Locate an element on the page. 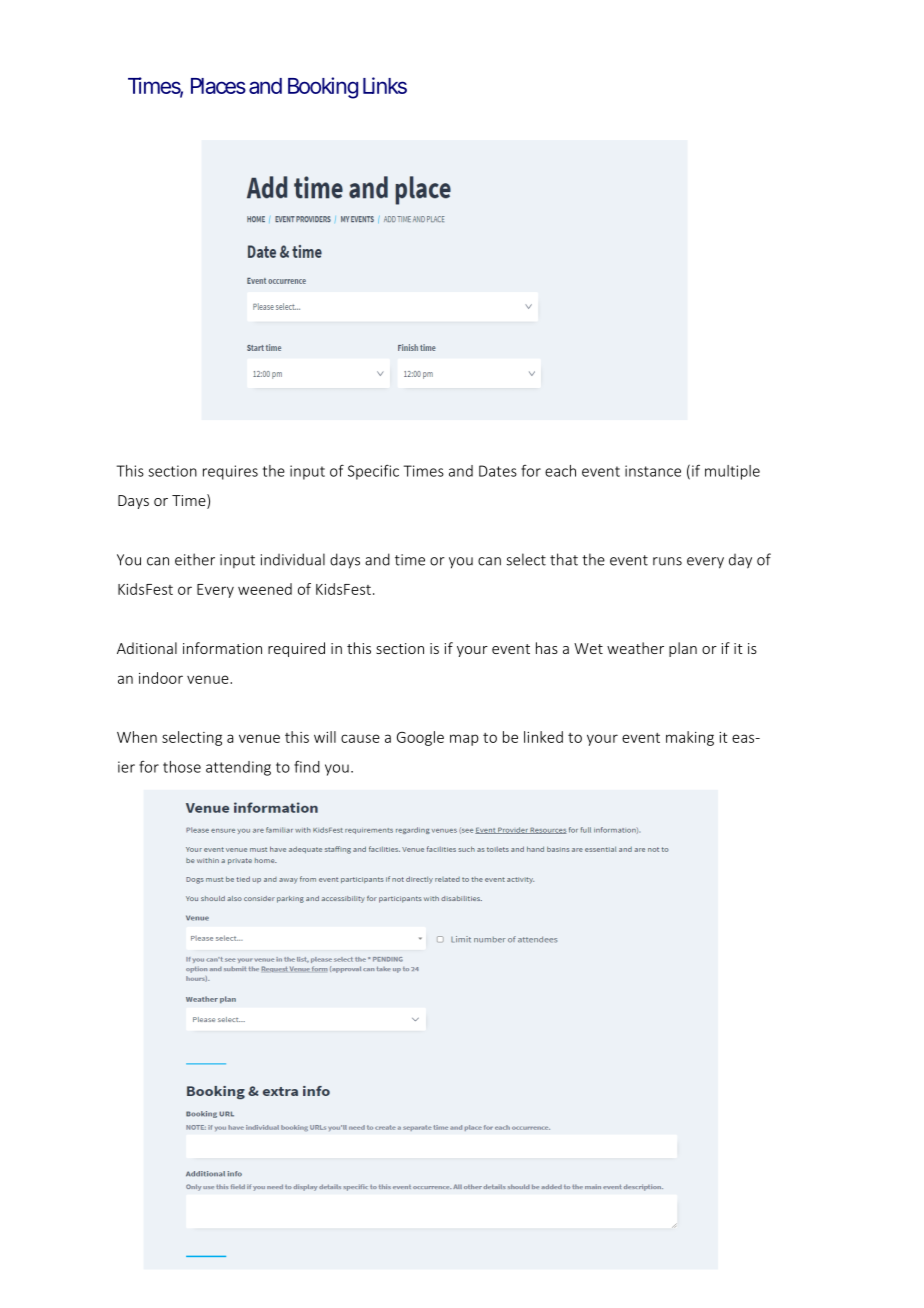 This image has height=1308, width=924. Booking is located at coordinates (323, 88).
